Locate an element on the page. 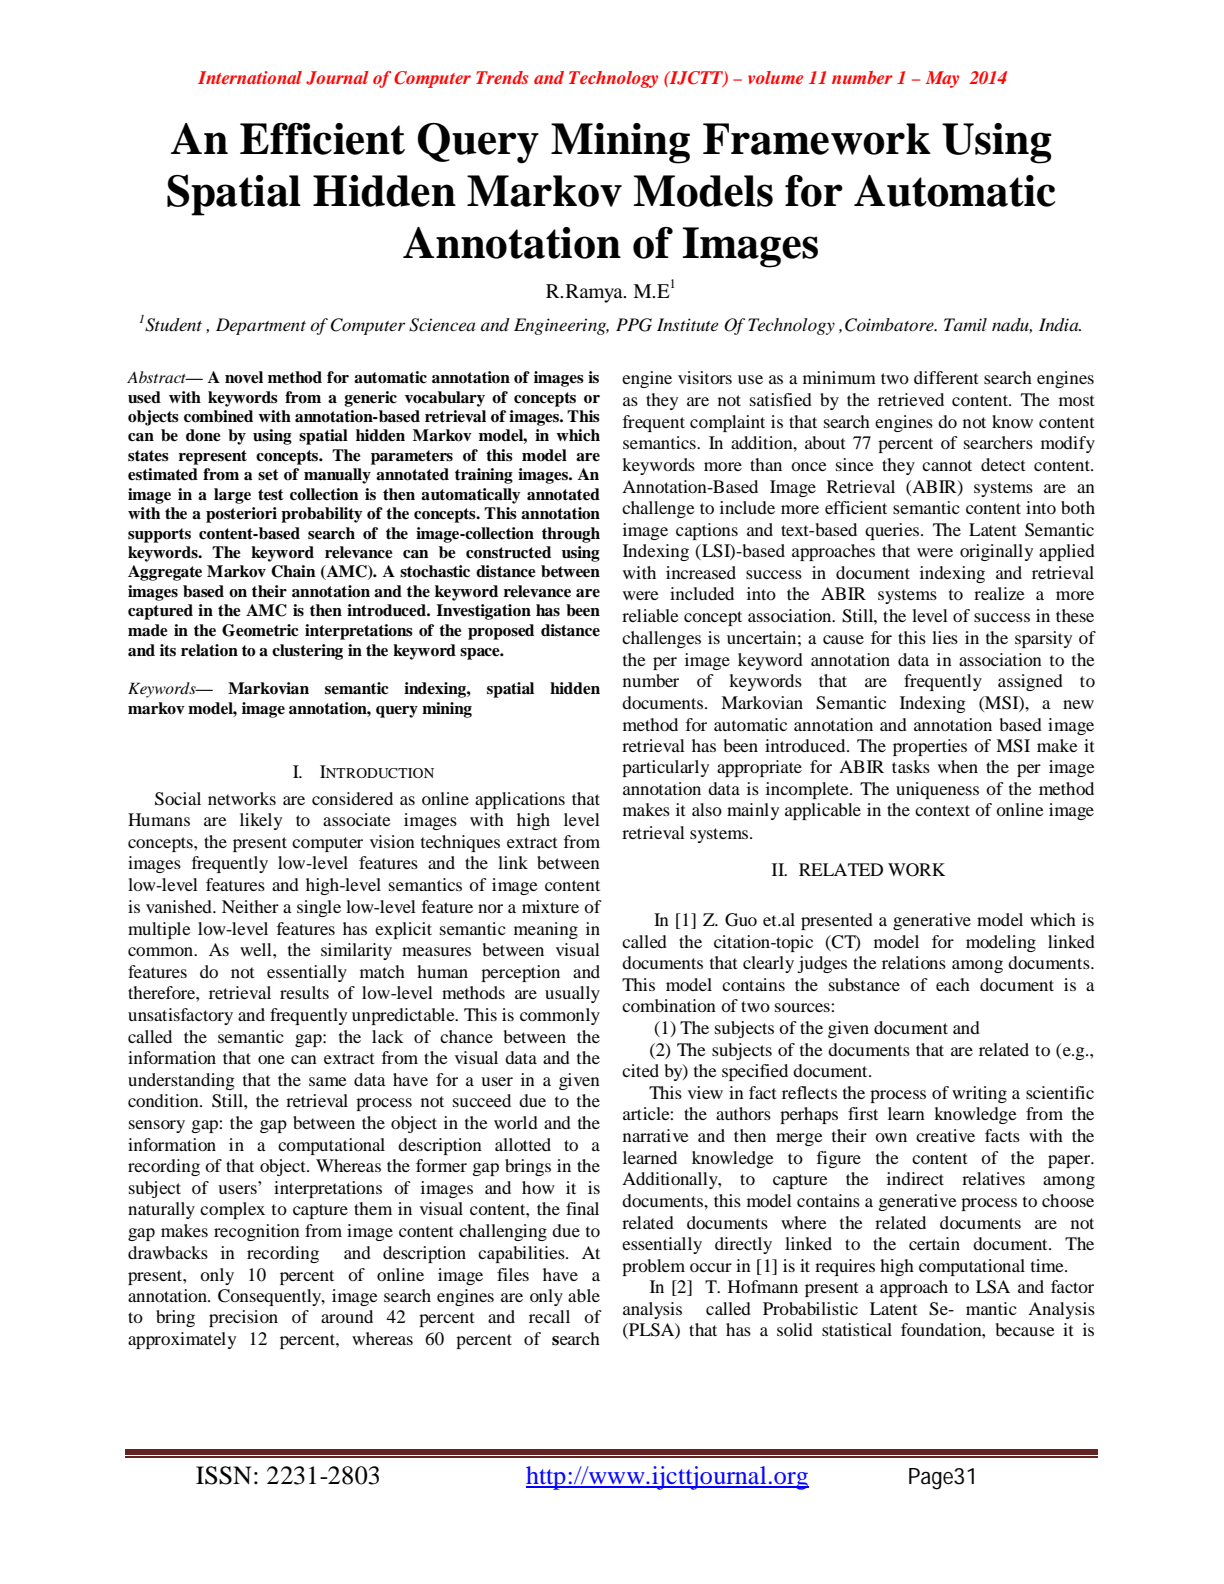 The width and height of the document is (1224, 1584). Trends is located at coordinates (502, 77).
